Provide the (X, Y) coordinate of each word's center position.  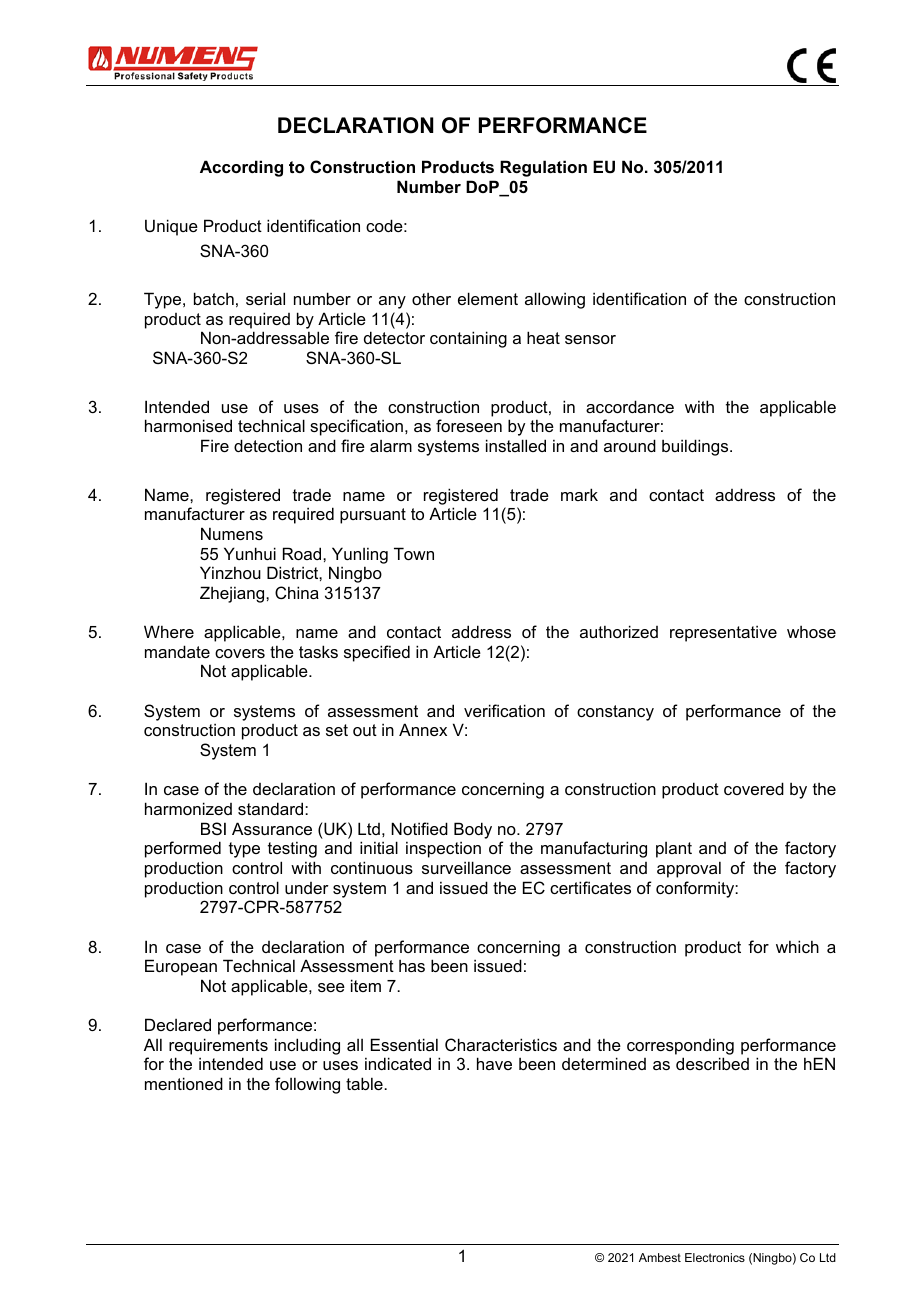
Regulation (543, 168)
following (307, 1085)
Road (303, 553)
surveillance (466, 867)
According (241, 168)
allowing (555, 300)
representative (723, 633)
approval (689, 869)
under (307, 888)
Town (414, 553)
